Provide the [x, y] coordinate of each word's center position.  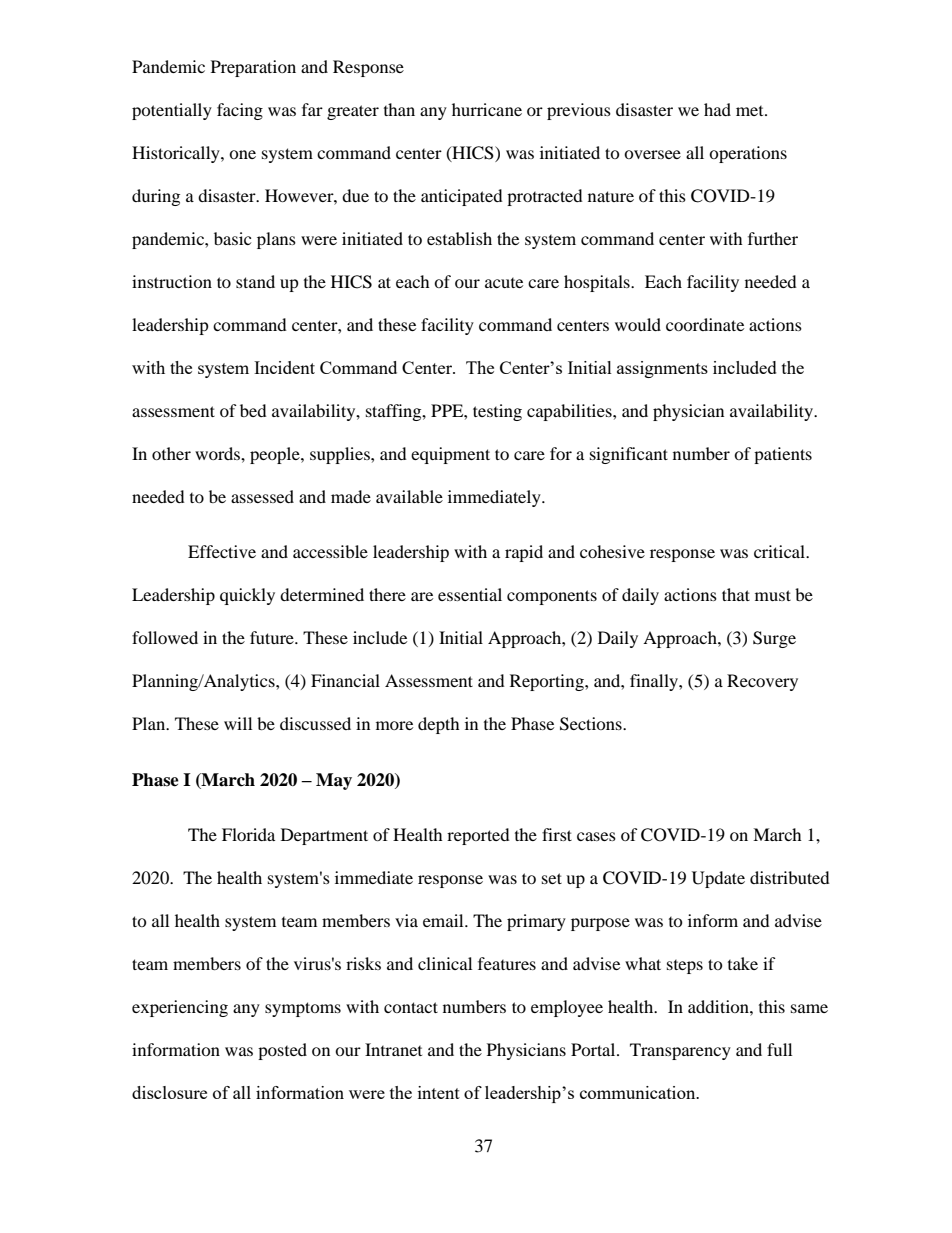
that [736, 594]
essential [470, 594]
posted [282, 1051]
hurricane [487, 109]
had [717, 109]
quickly [247, 596]
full [779, 1049]
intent [439, 1092]
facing [240, 111]
